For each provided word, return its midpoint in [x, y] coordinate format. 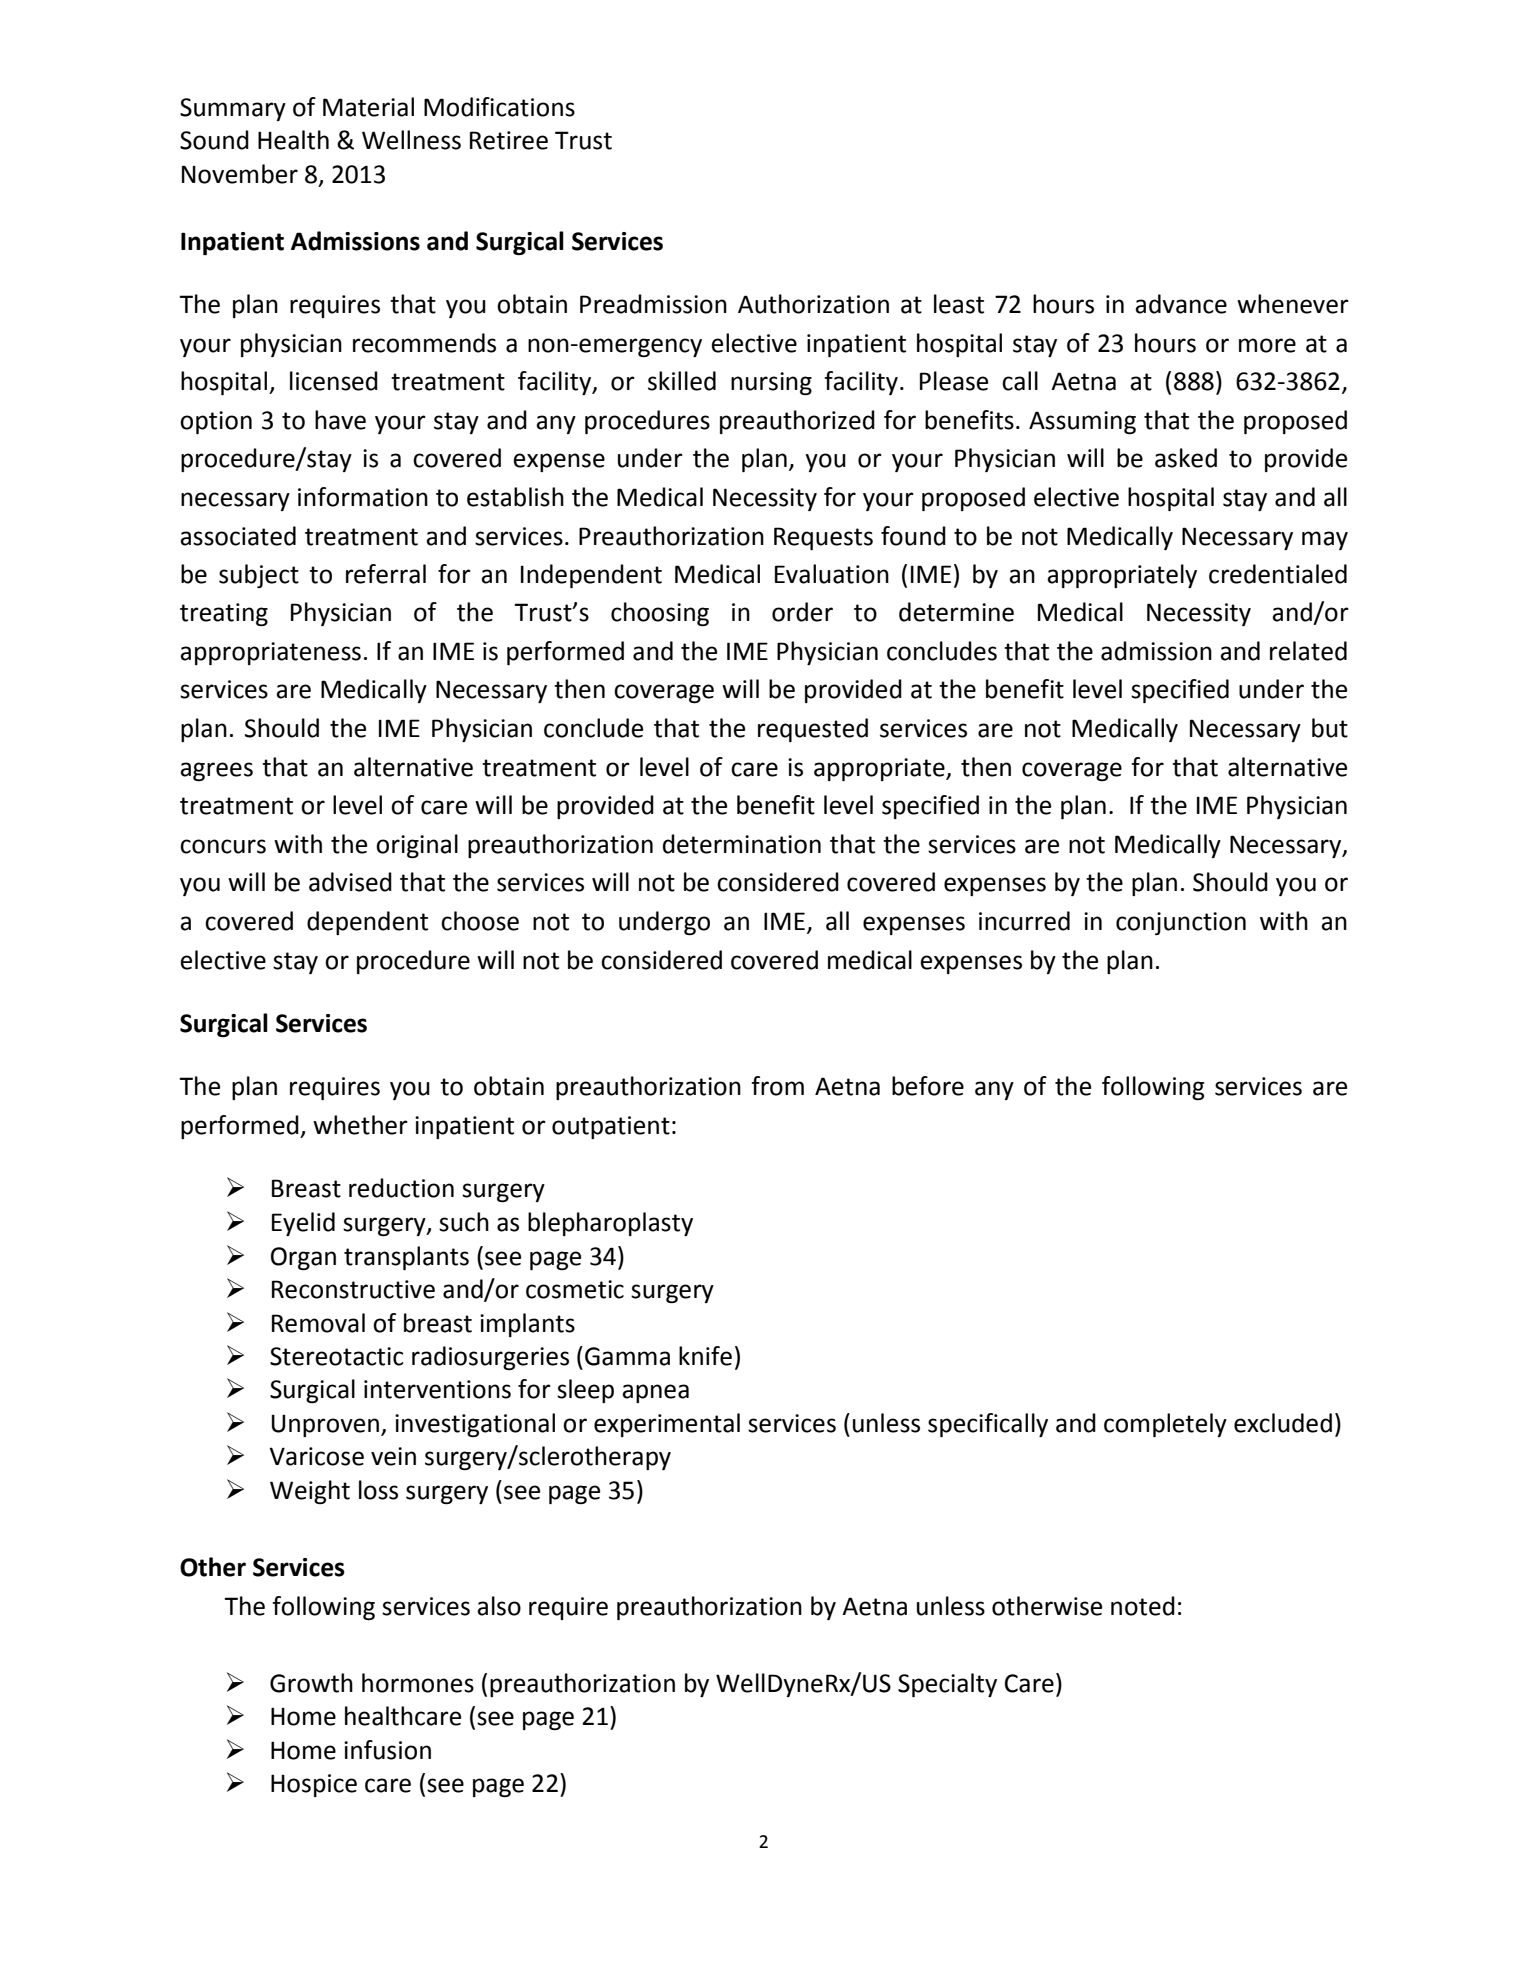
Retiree [509, 140]
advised [350, 882]
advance [1181, 304]
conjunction [1181, 923]
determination [742, 844]
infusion [387, 1750]
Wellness [411, 140]
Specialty [947, 1685]
